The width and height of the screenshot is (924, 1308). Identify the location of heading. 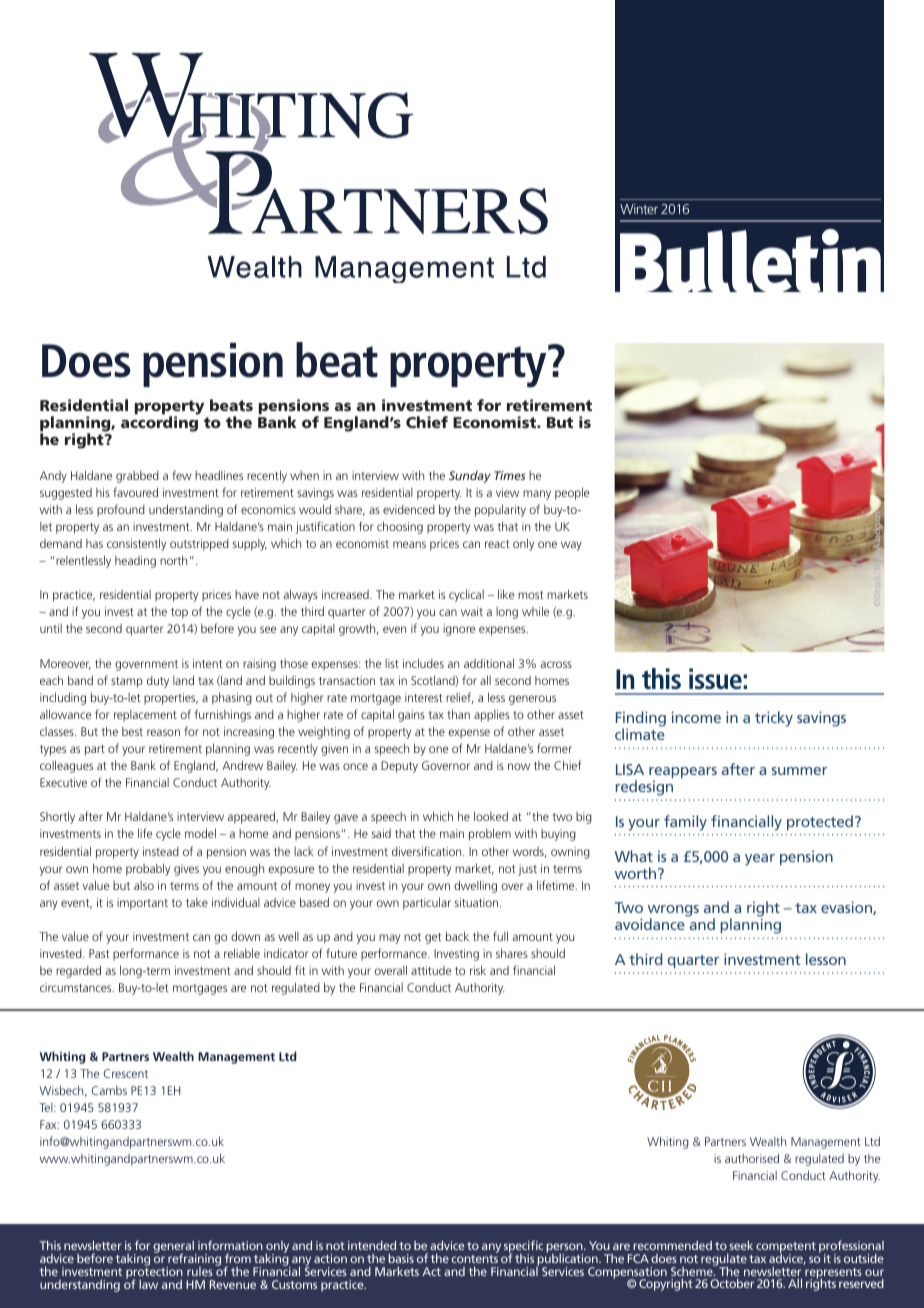
(135, 562).
